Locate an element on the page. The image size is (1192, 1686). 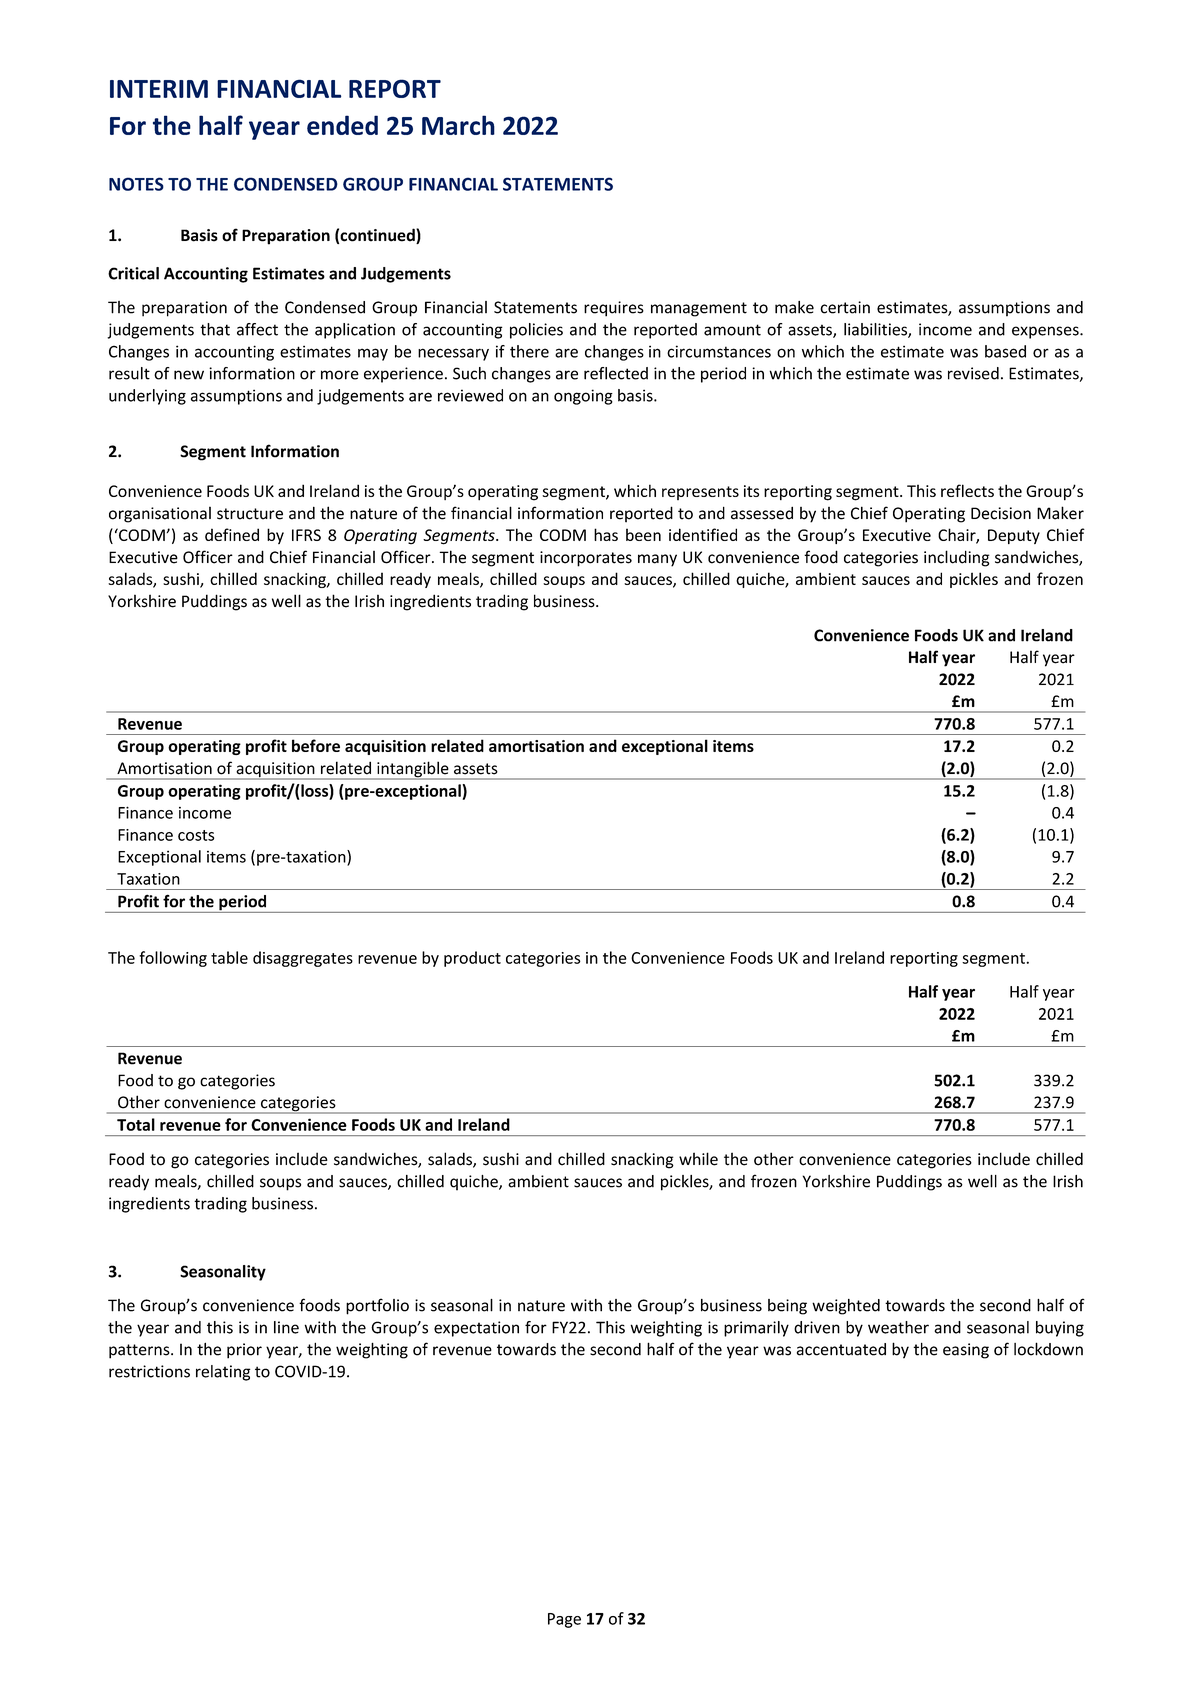
March is located at coordinates (458, 125).
